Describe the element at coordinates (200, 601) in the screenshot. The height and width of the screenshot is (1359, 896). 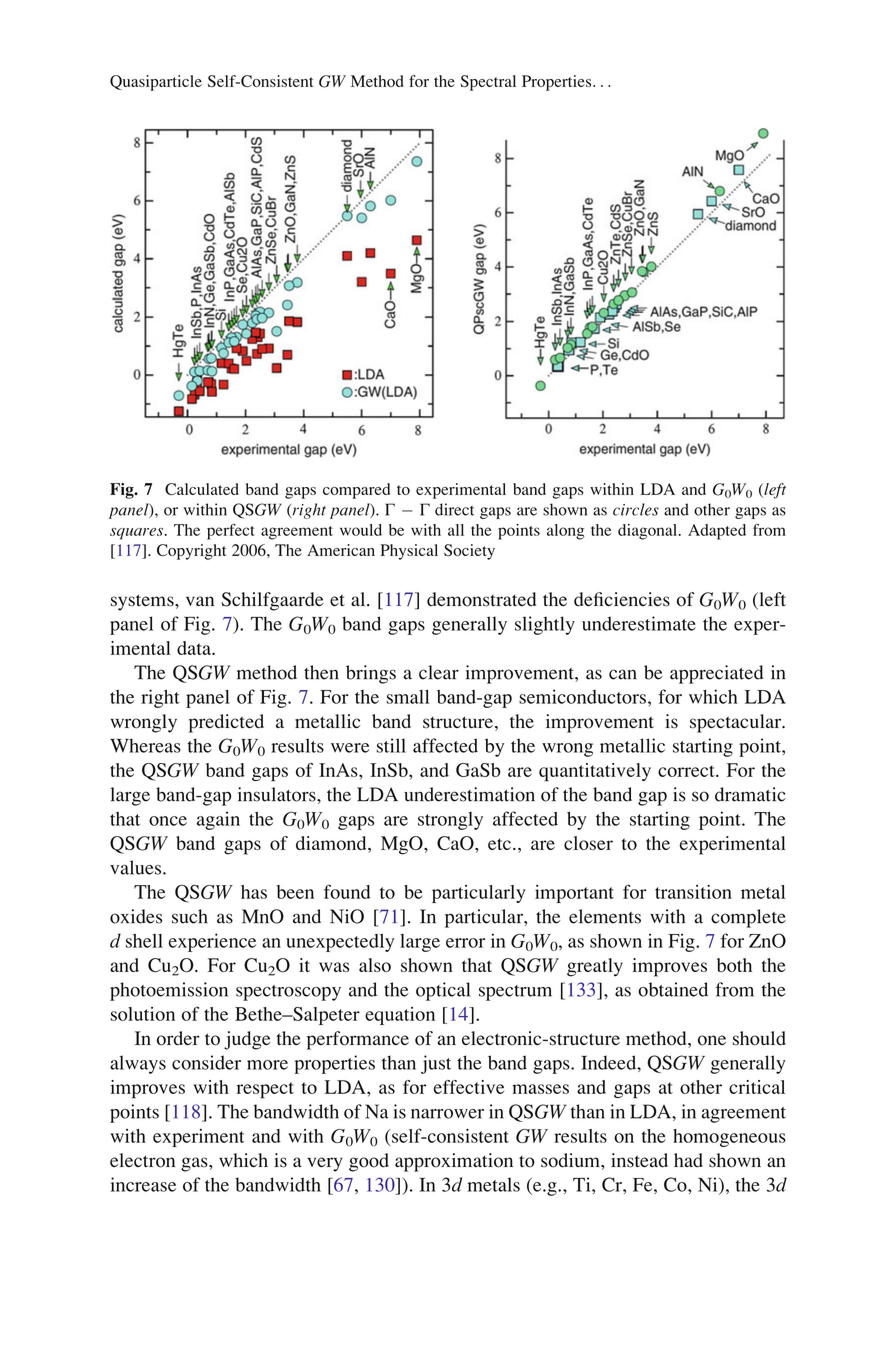
I see `van` at that location.
